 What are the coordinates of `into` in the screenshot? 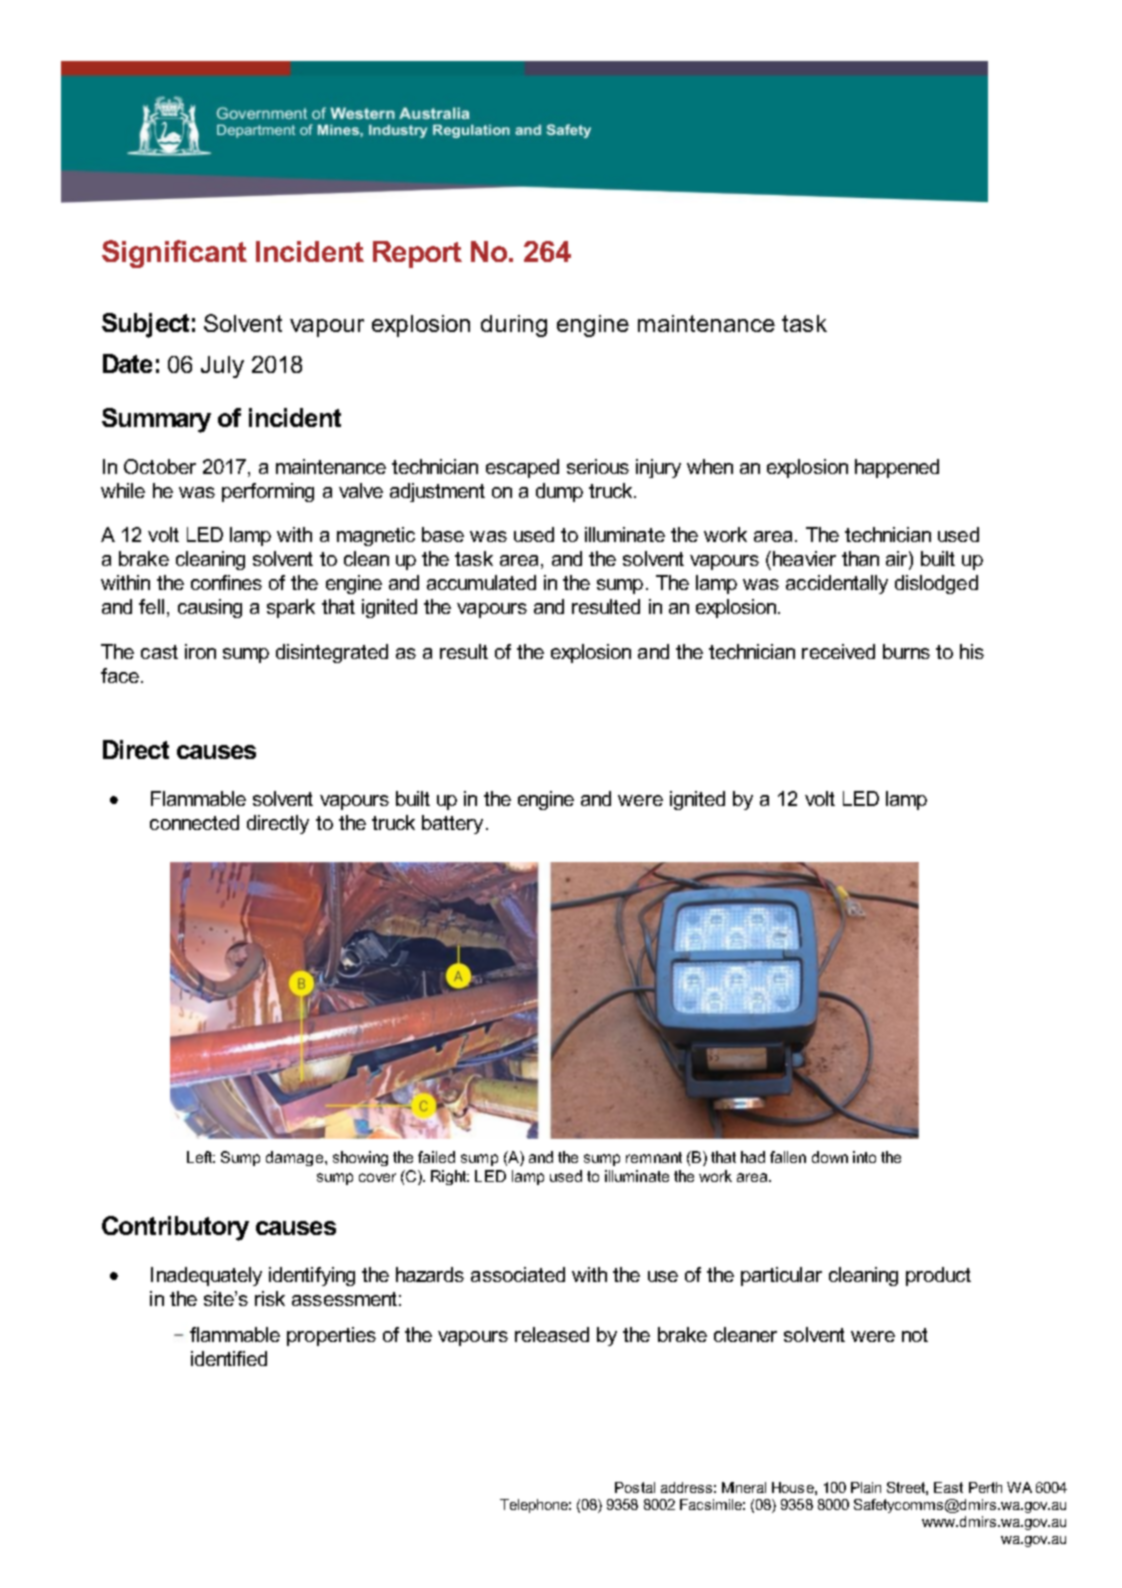 It's located at (864, 1157).
